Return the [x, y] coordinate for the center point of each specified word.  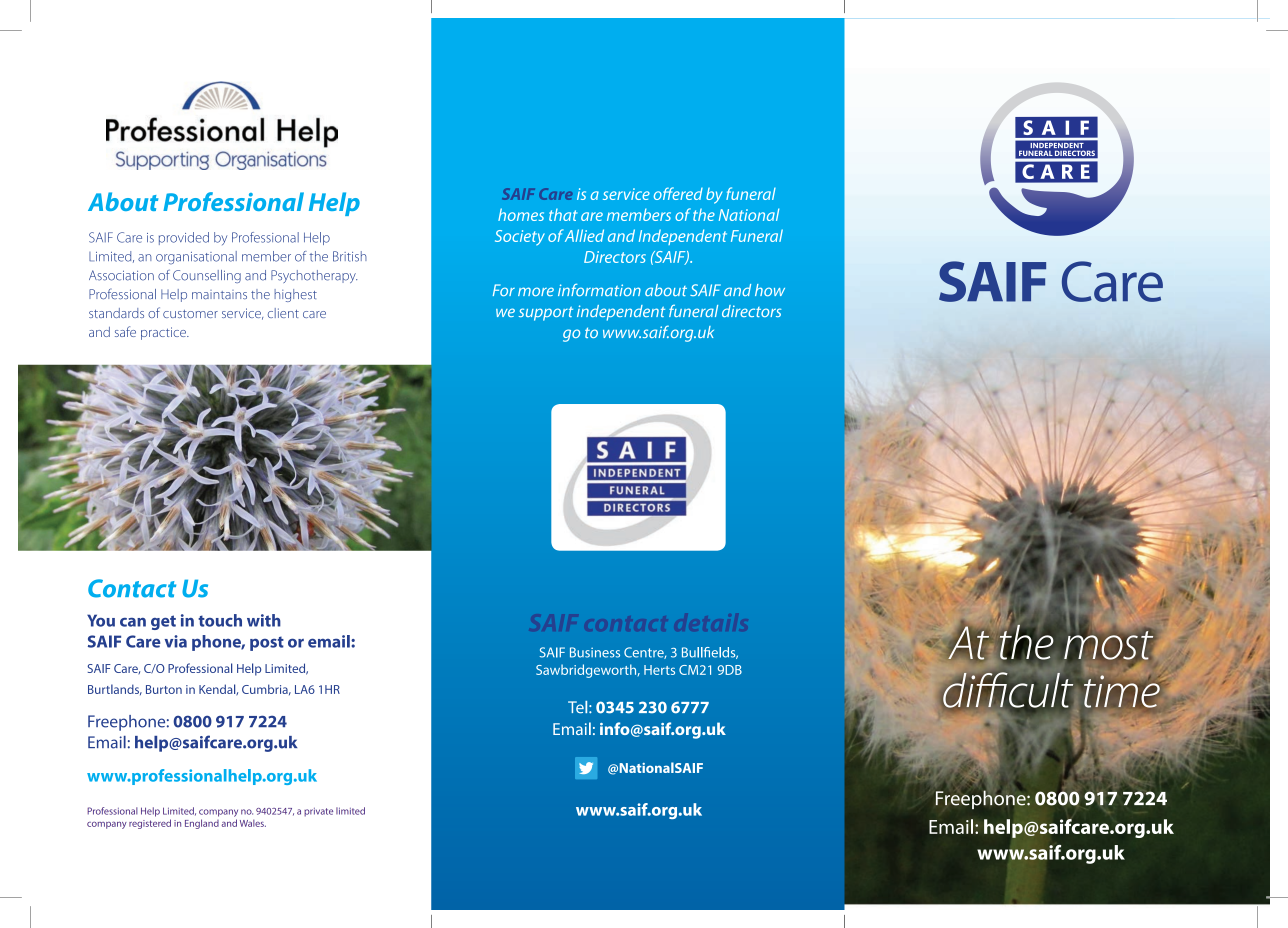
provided [184, 238]
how [770, 290]
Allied [584, 235]
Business [595, 652]
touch [220, 620]
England [202, 824]
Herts [659, 670]
